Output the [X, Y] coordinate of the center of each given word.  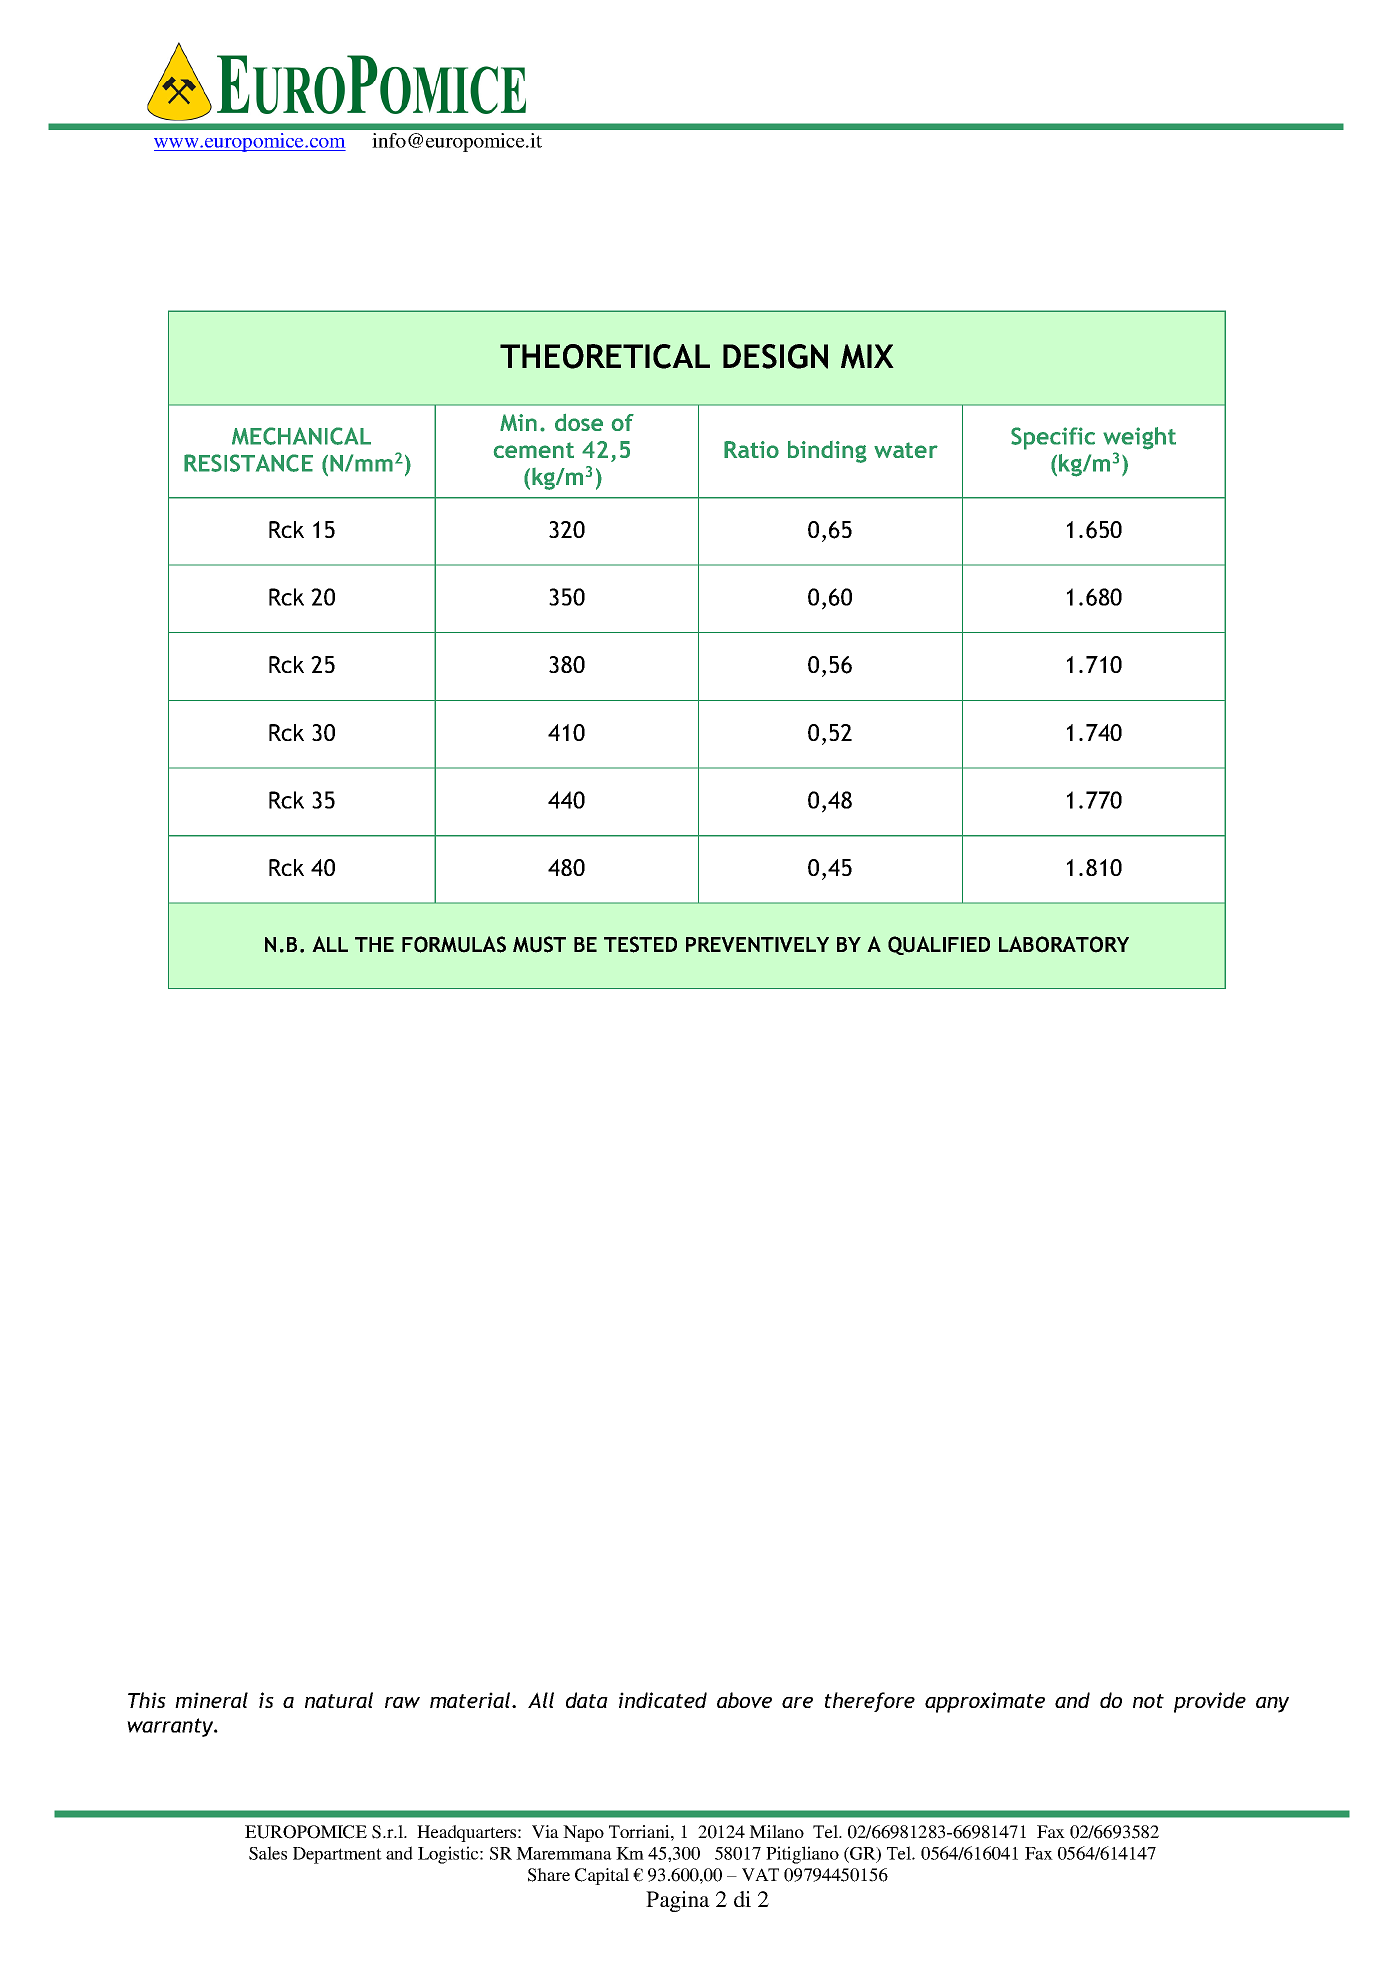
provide [1210, 1702]
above [744, 1700]
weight [1139, 438]
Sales [268, 1853]
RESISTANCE [248, 463]
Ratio [751, 449]
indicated [663, 1700]
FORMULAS [454, 944]
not [1148, 1701]
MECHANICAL [301, 436]
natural [339, 1700]
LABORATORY [1064, 944]
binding [827, 452]
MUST [539, 944]
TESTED [640, 944]
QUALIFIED [939, 945]
